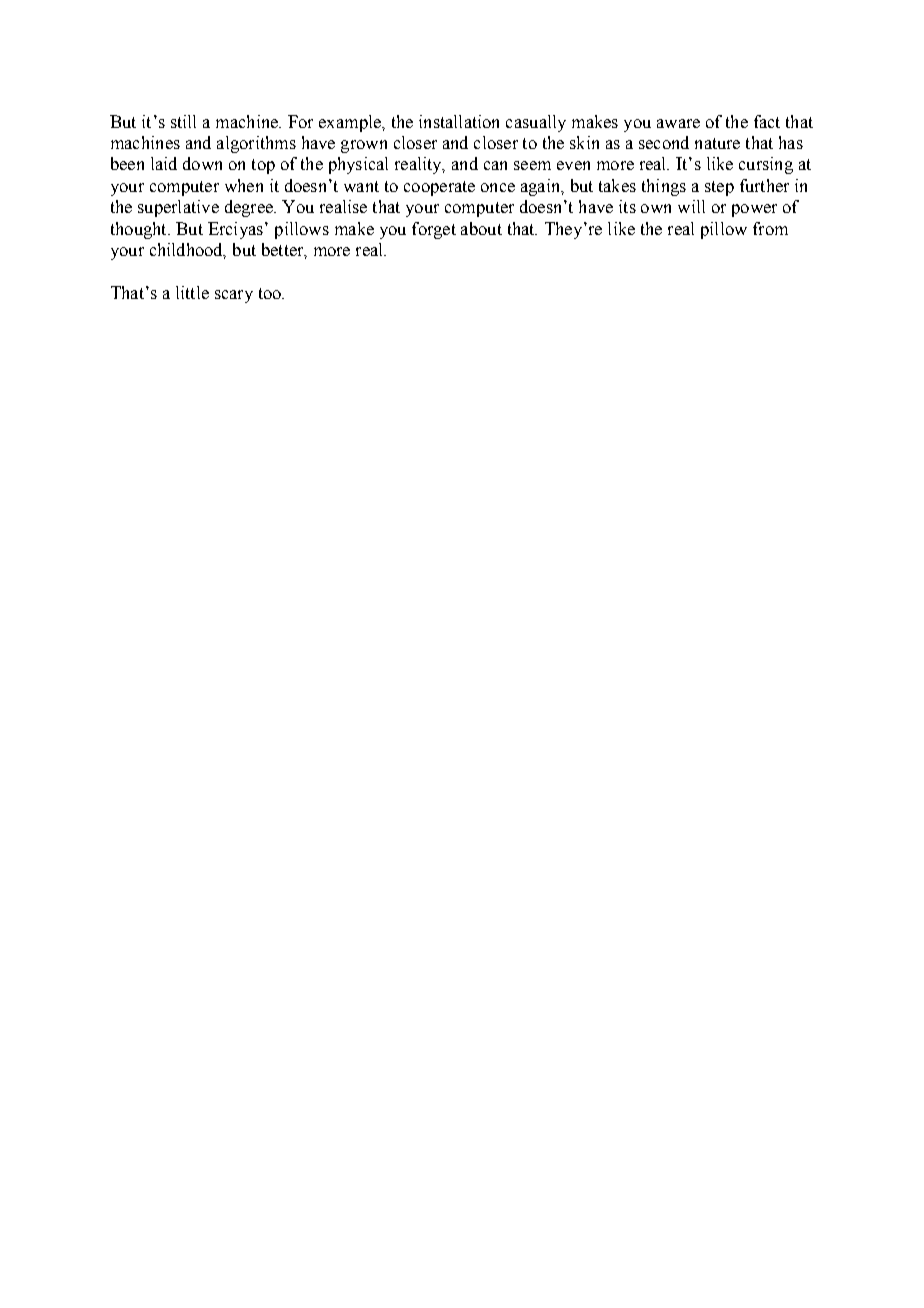  I want to click on cooperate, so click(439, 188).
